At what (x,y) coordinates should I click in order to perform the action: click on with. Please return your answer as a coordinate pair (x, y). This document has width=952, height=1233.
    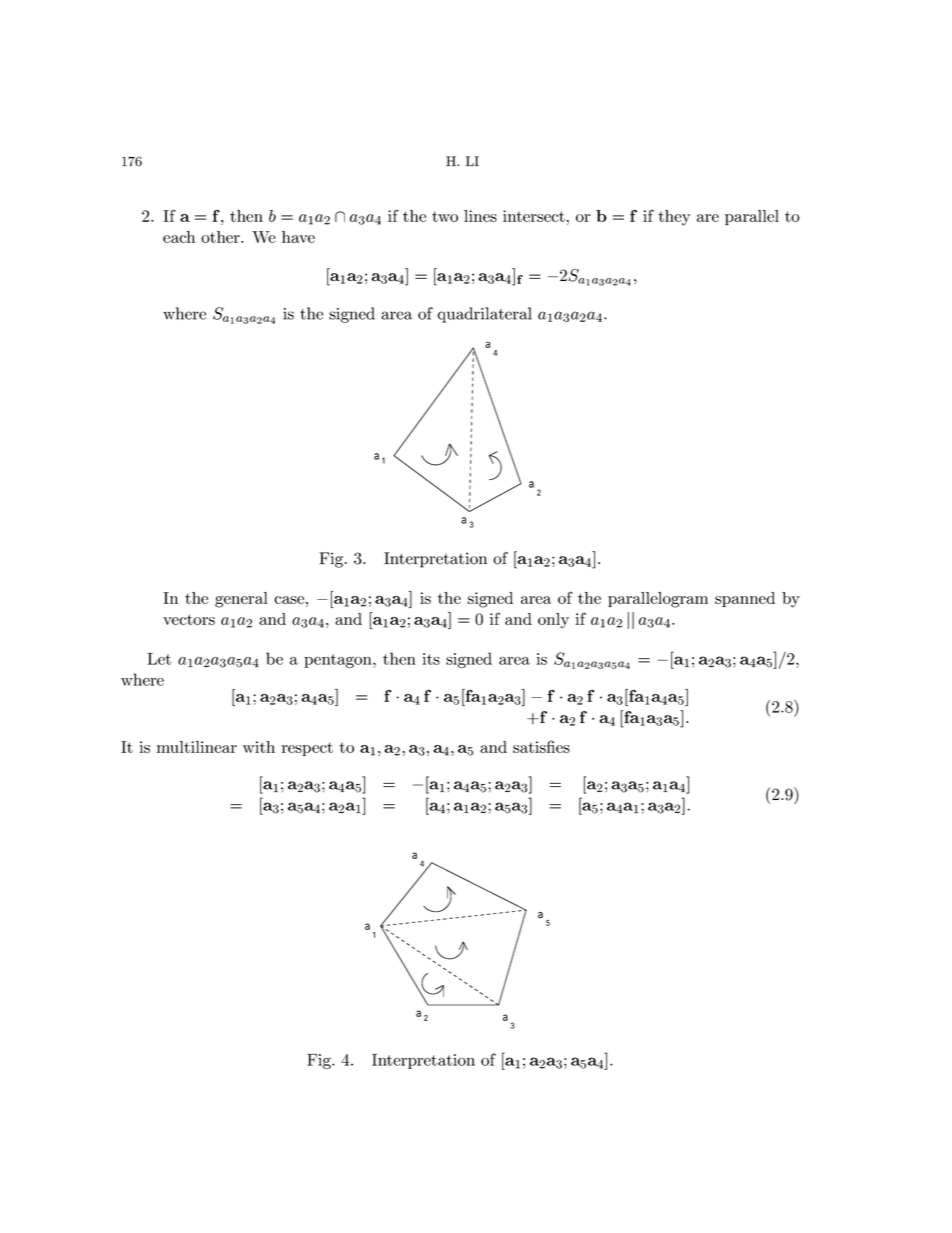
    Looking at the image, I should click on (259, 747).
